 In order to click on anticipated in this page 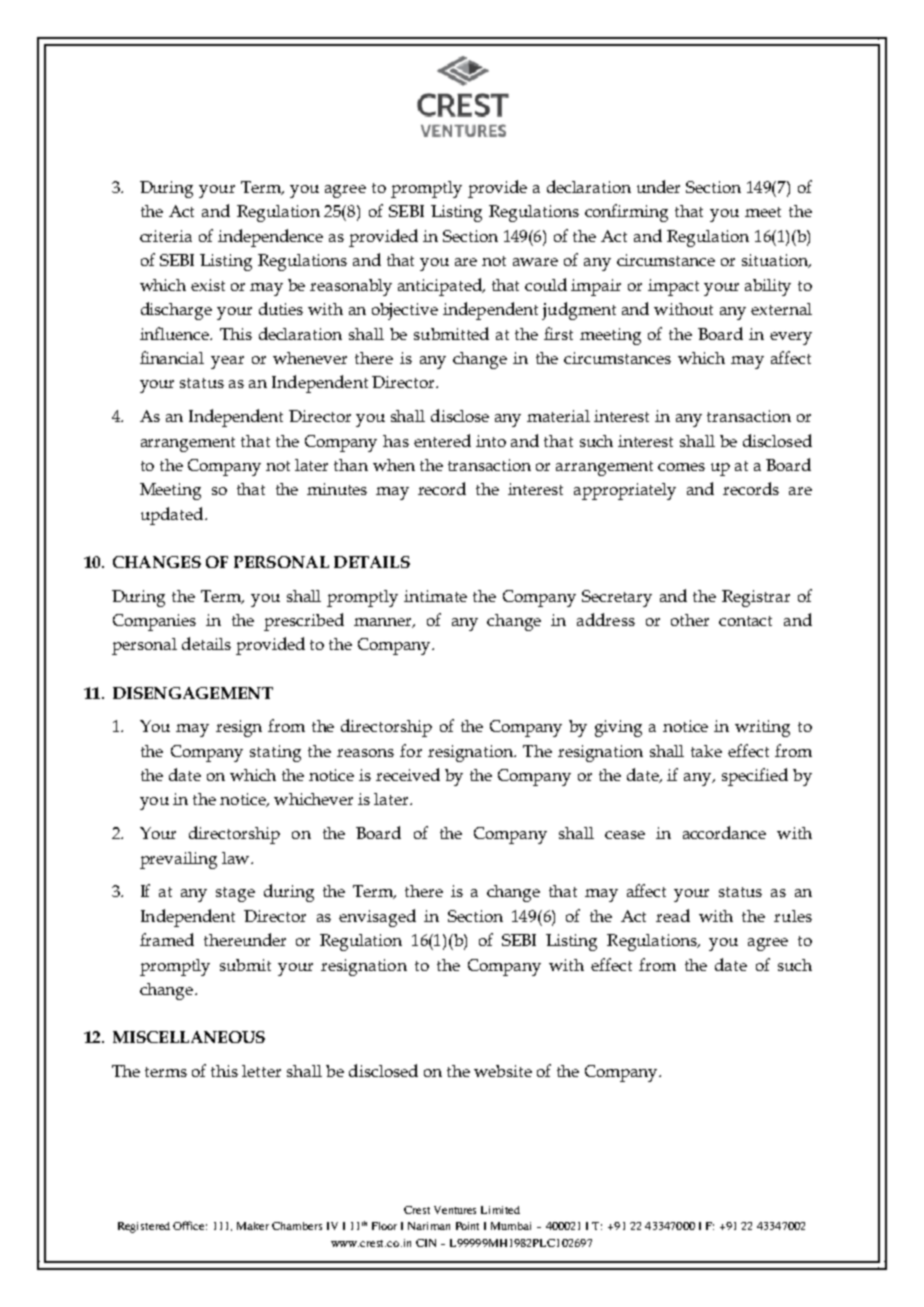, I will do `click(441, 287)`.
